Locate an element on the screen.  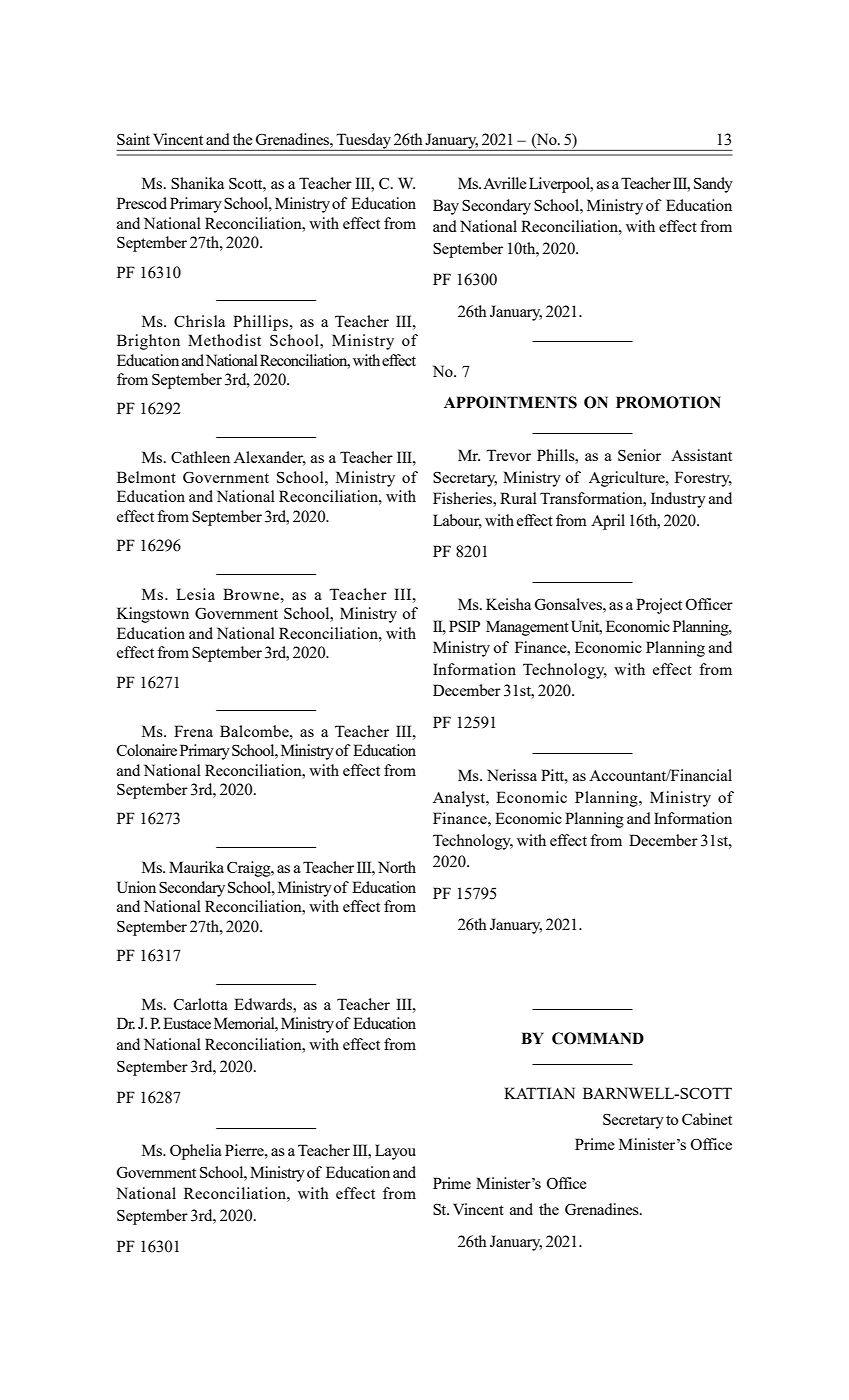
Union is located at coordinates (136, 887).
